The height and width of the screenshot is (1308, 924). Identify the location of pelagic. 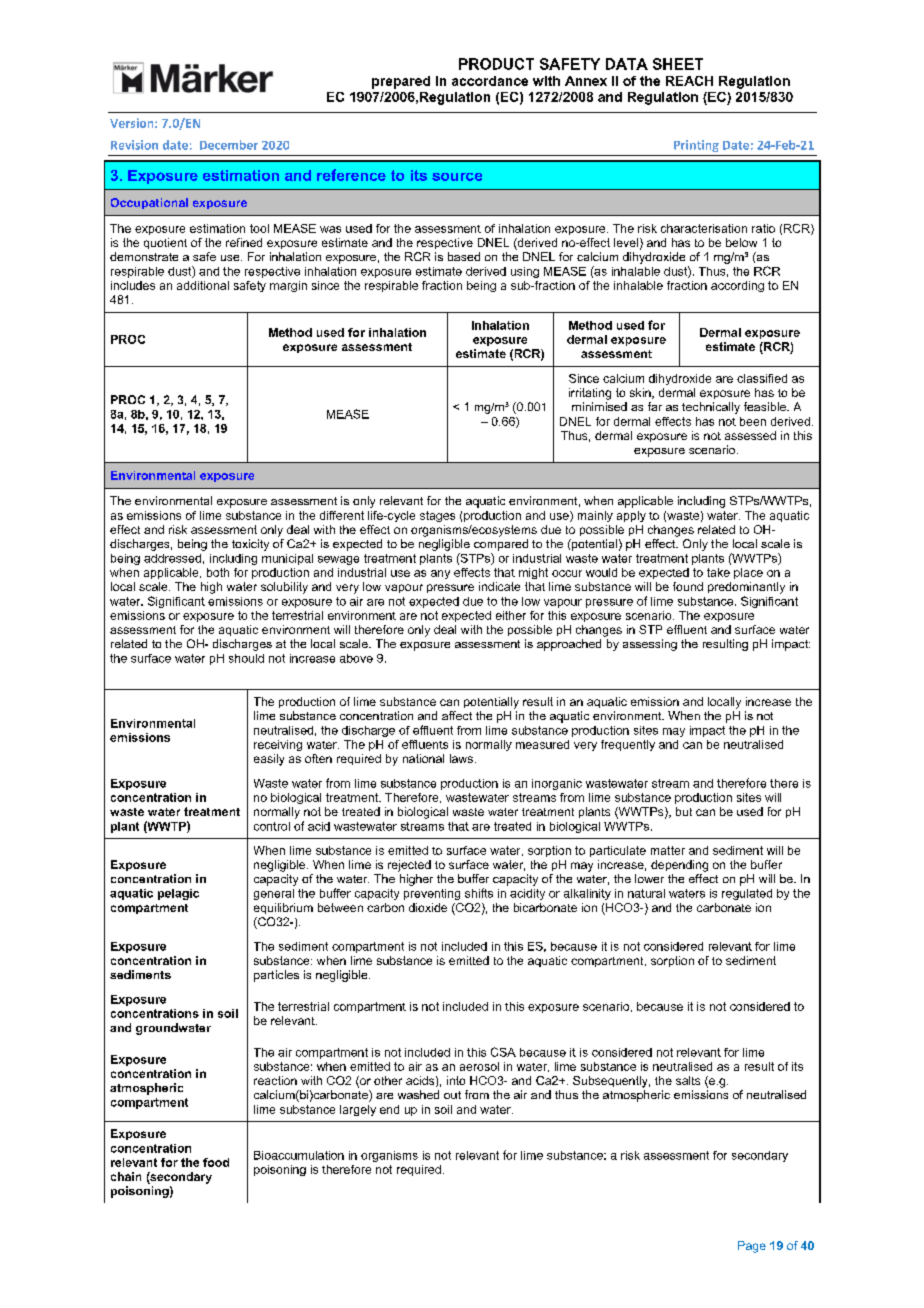
(178, 894).
